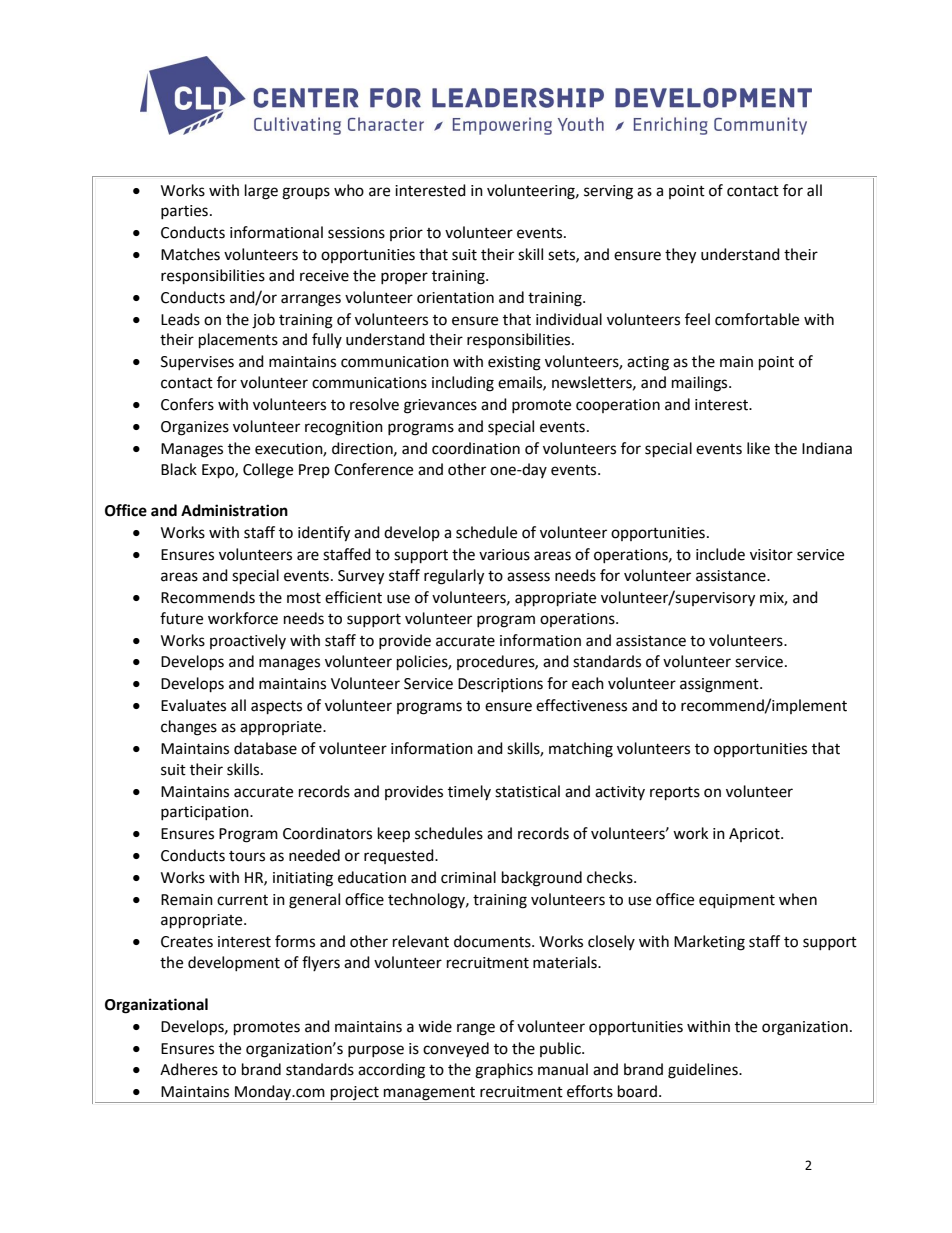  I want to click on large, so click(261, 192).
